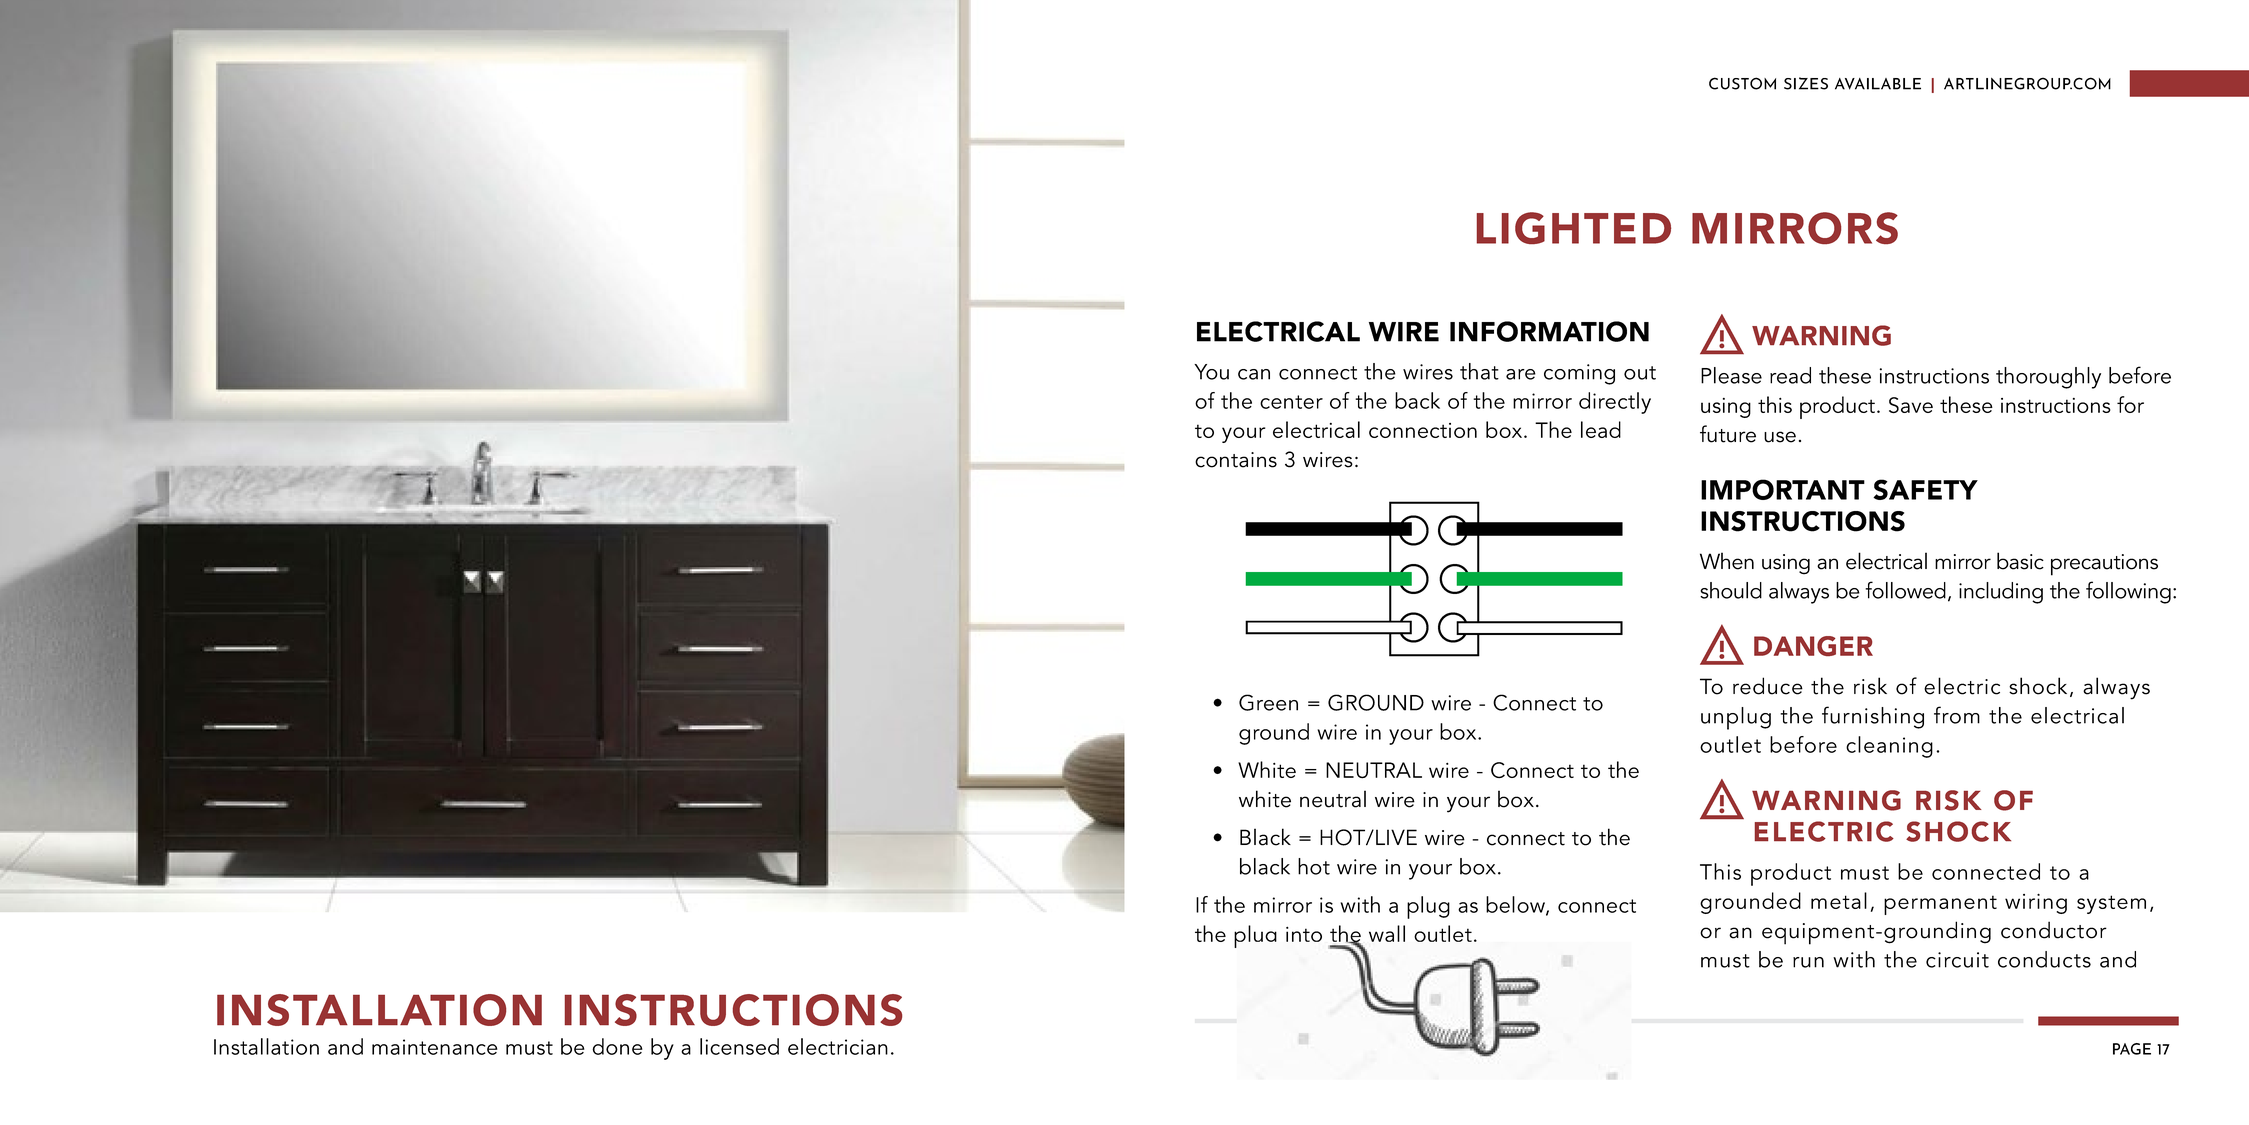 This page has height=1125, width=2249. Describe the element at coordinates (1304, 934) in the page. I see `into` at that location.
